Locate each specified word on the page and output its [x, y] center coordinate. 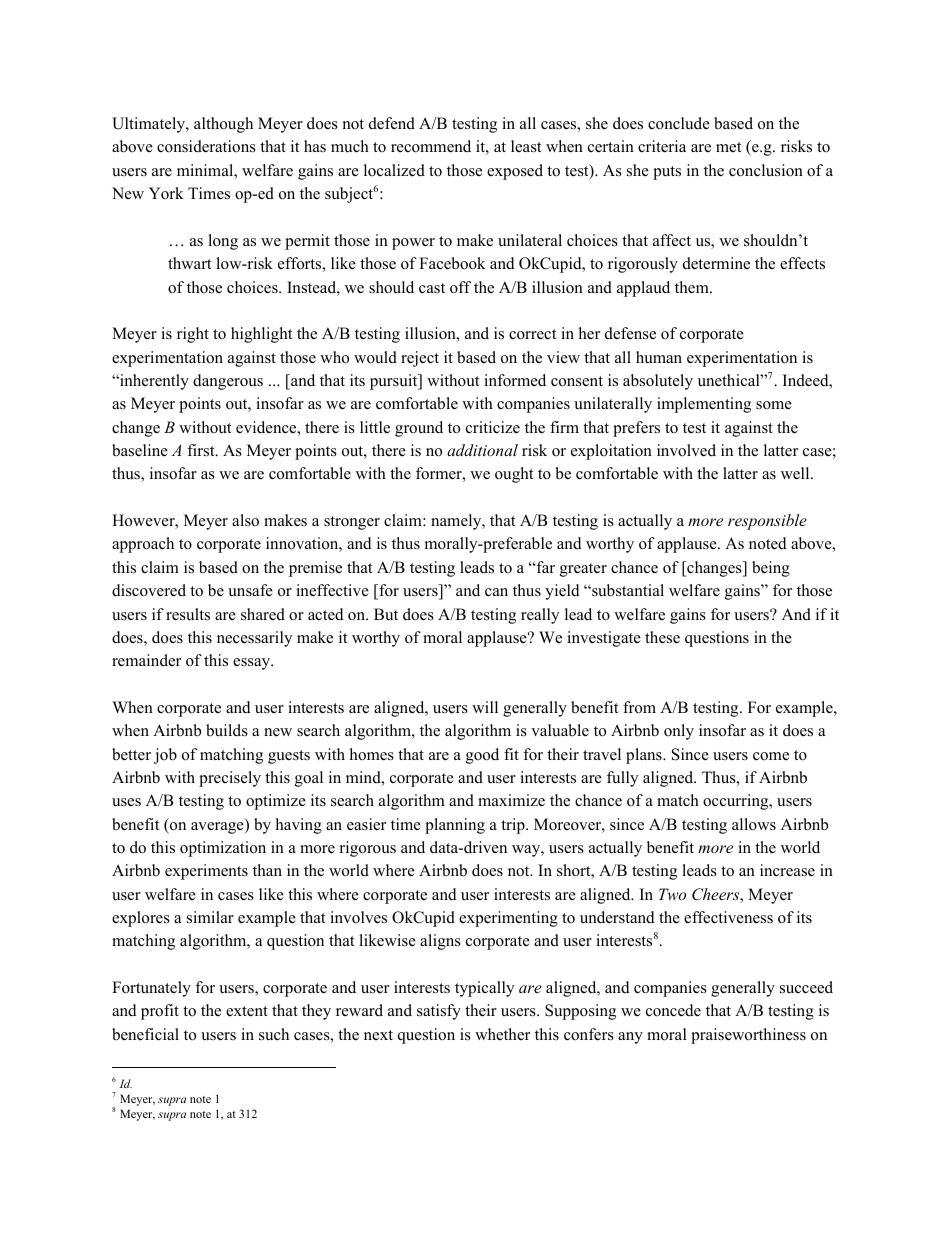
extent [247, 1011]
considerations [206, 146]
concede [673, 1010]
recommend [431, 146]
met [728, 147]
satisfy [439, 1012]
